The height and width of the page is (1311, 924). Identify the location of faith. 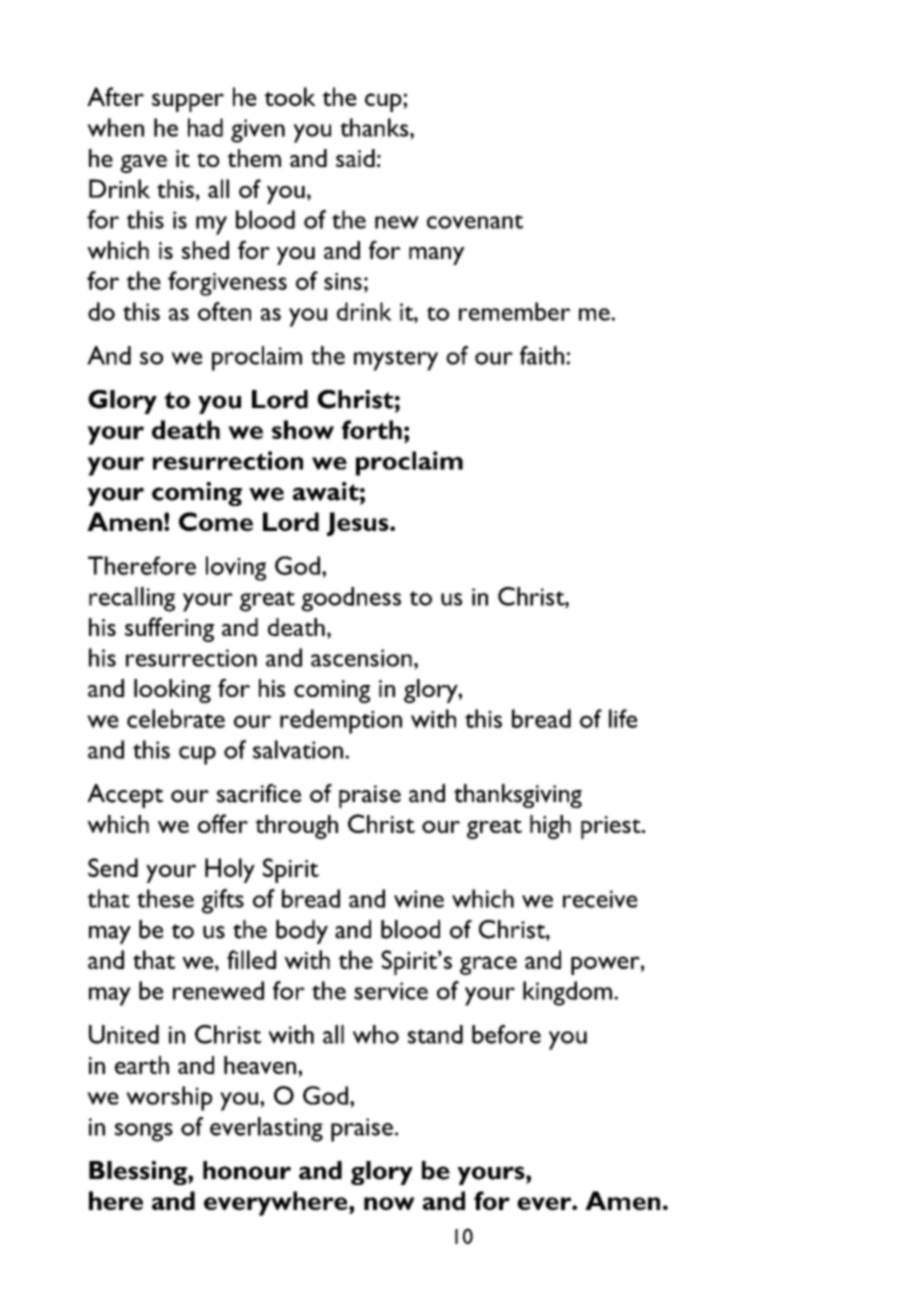
(542, 355).
